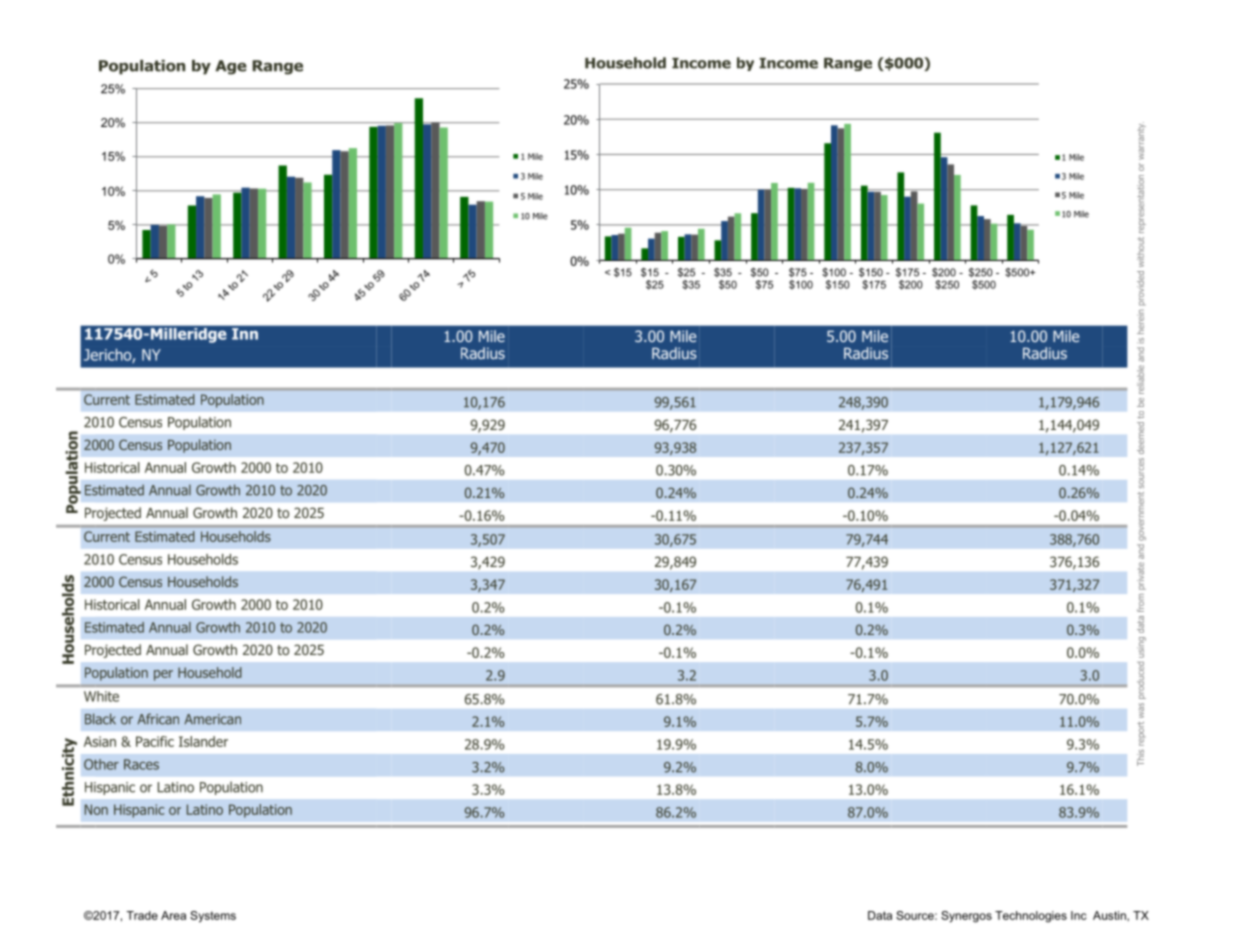 Image resolution: width=1233 pixels, height=952 pixels. I want to click on African, so click(158, 719).
